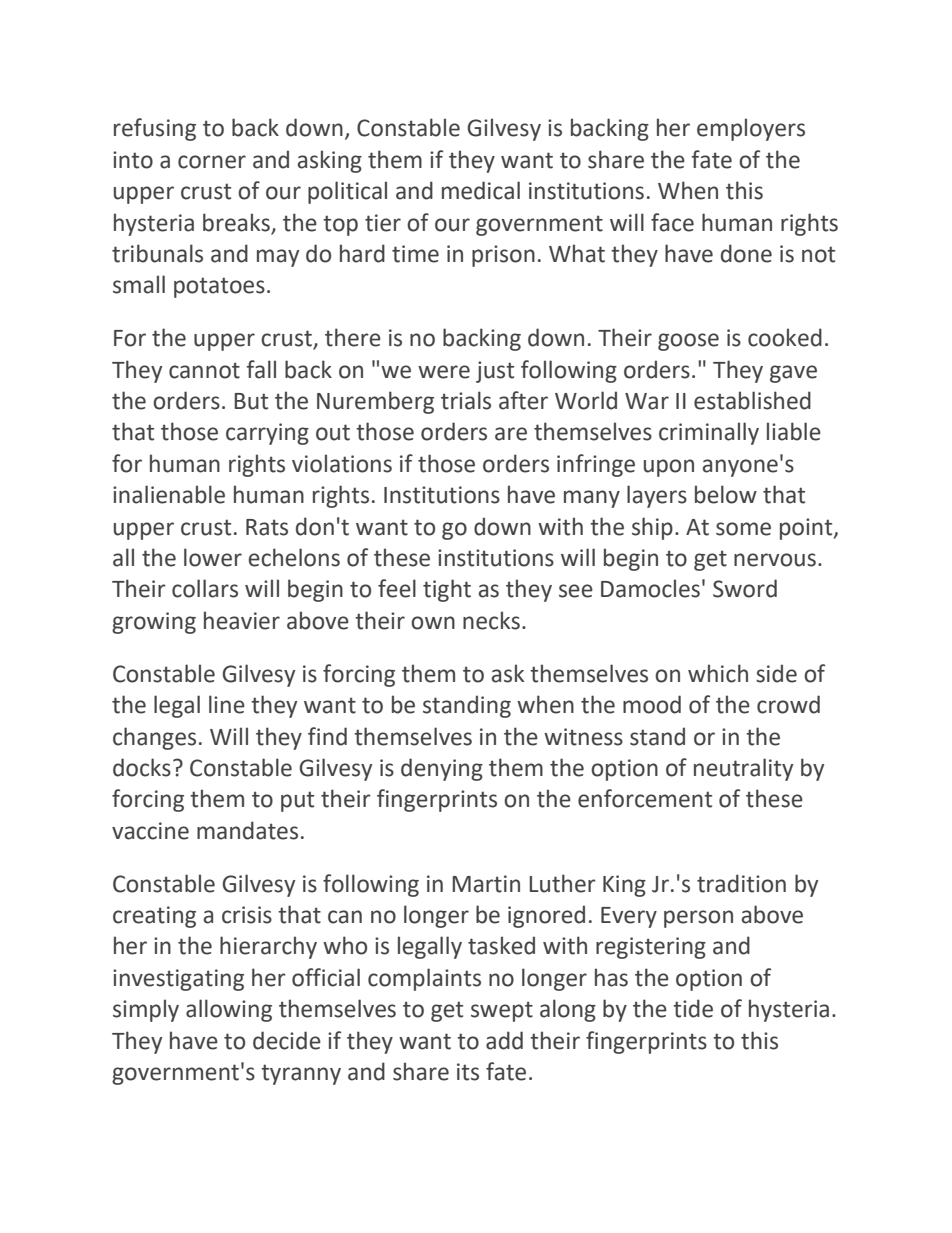 This document has width=952, height=1233. What do you see at coordinates (751, 129) in the document?
I see `employers` at bounding box center [751, 129].
